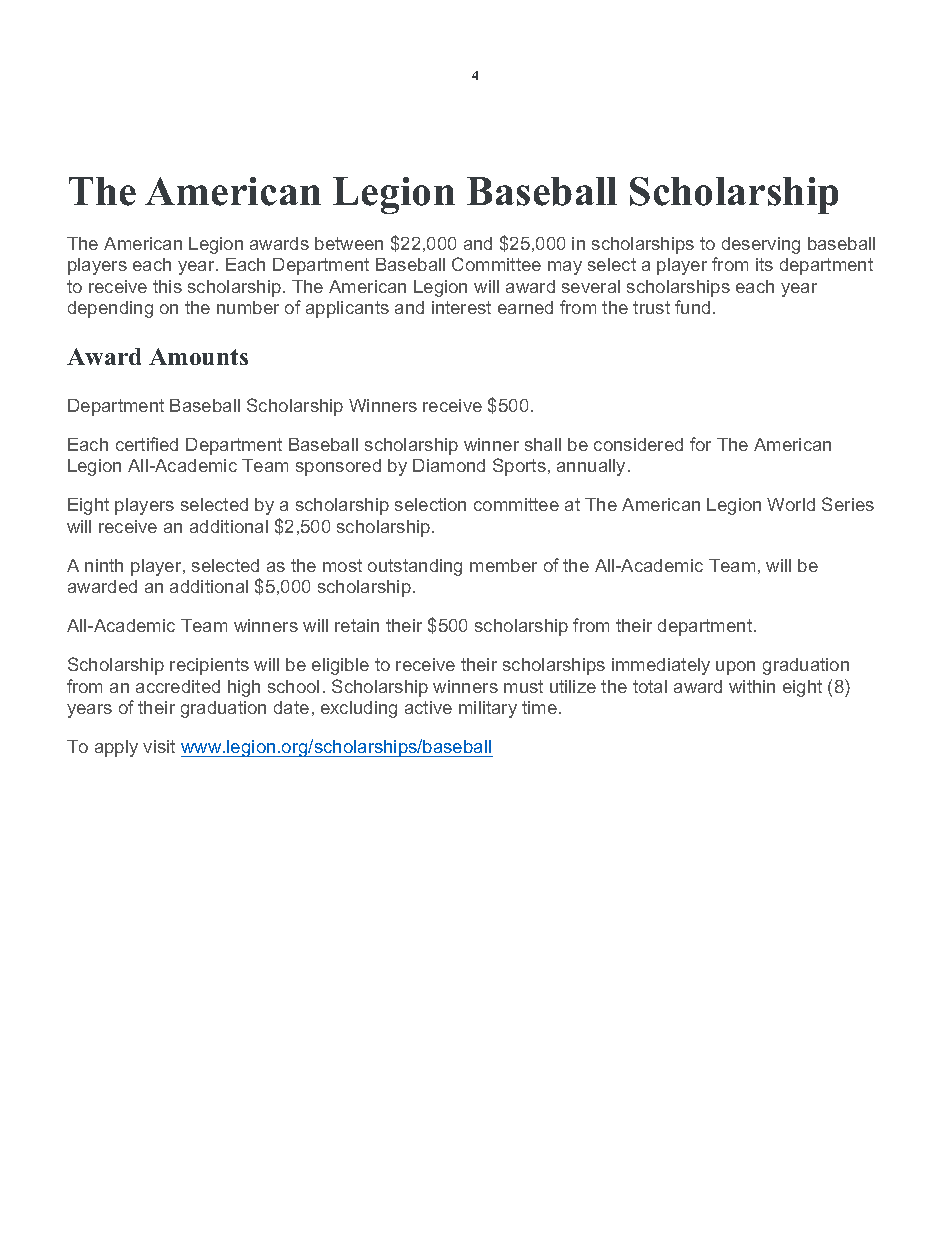  Describe the element at coordinates (159, 746) in the image. I see `visit` at that location.
